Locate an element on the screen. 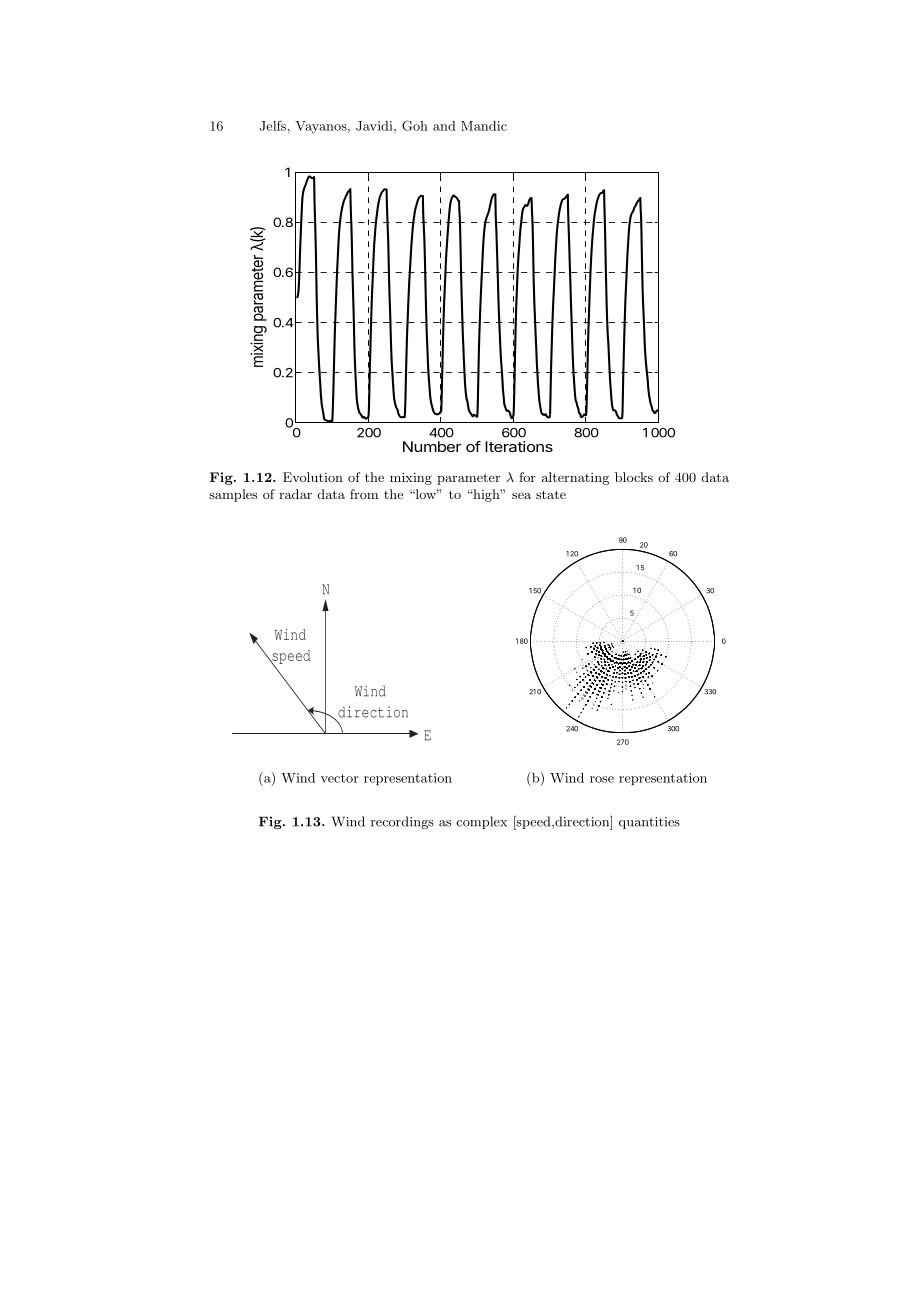  radar is located at coordinates (295, 494).
